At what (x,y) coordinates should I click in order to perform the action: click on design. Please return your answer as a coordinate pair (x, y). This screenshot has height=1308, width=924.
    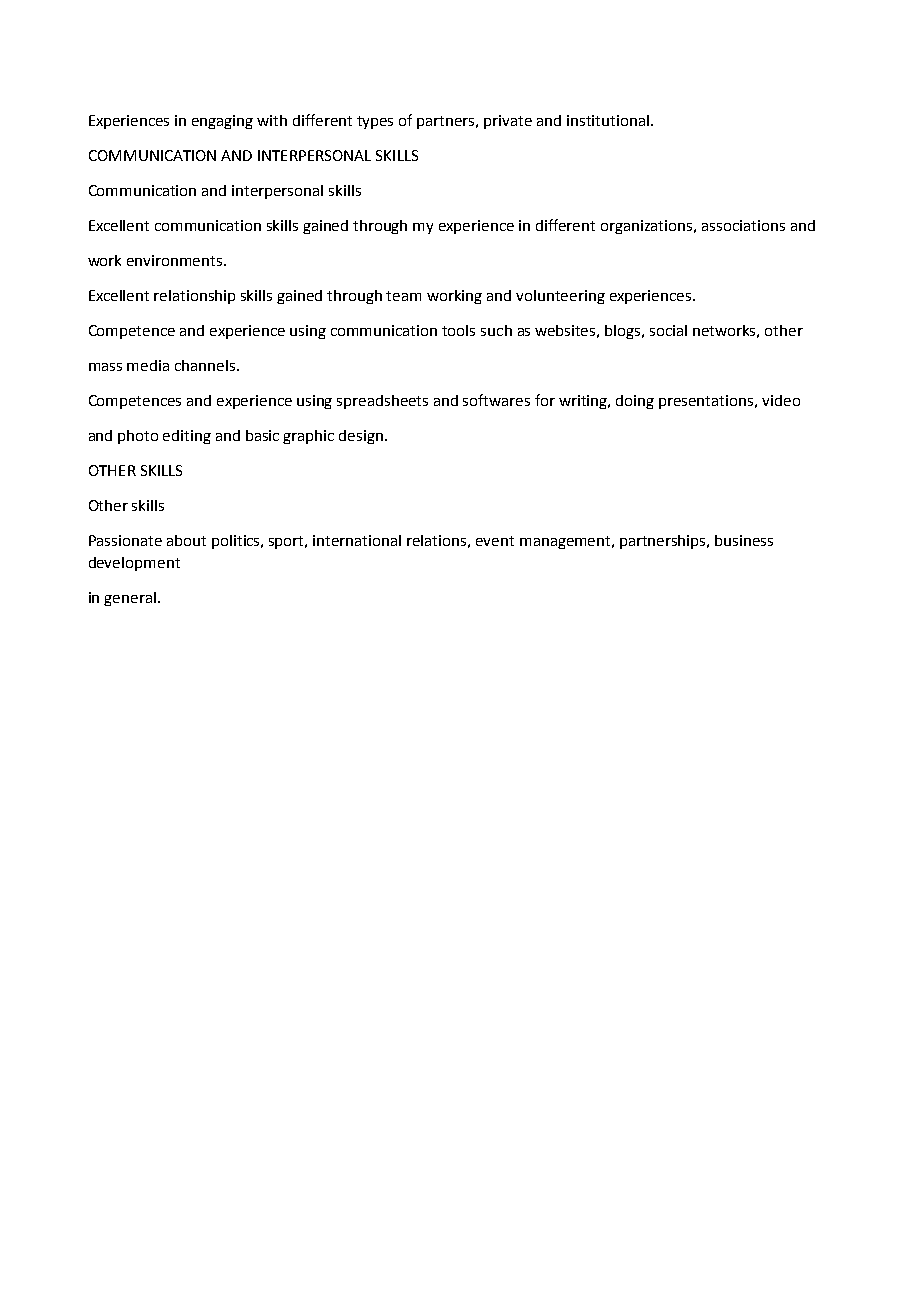
    Looking at the image, I should click on (362, 437).
